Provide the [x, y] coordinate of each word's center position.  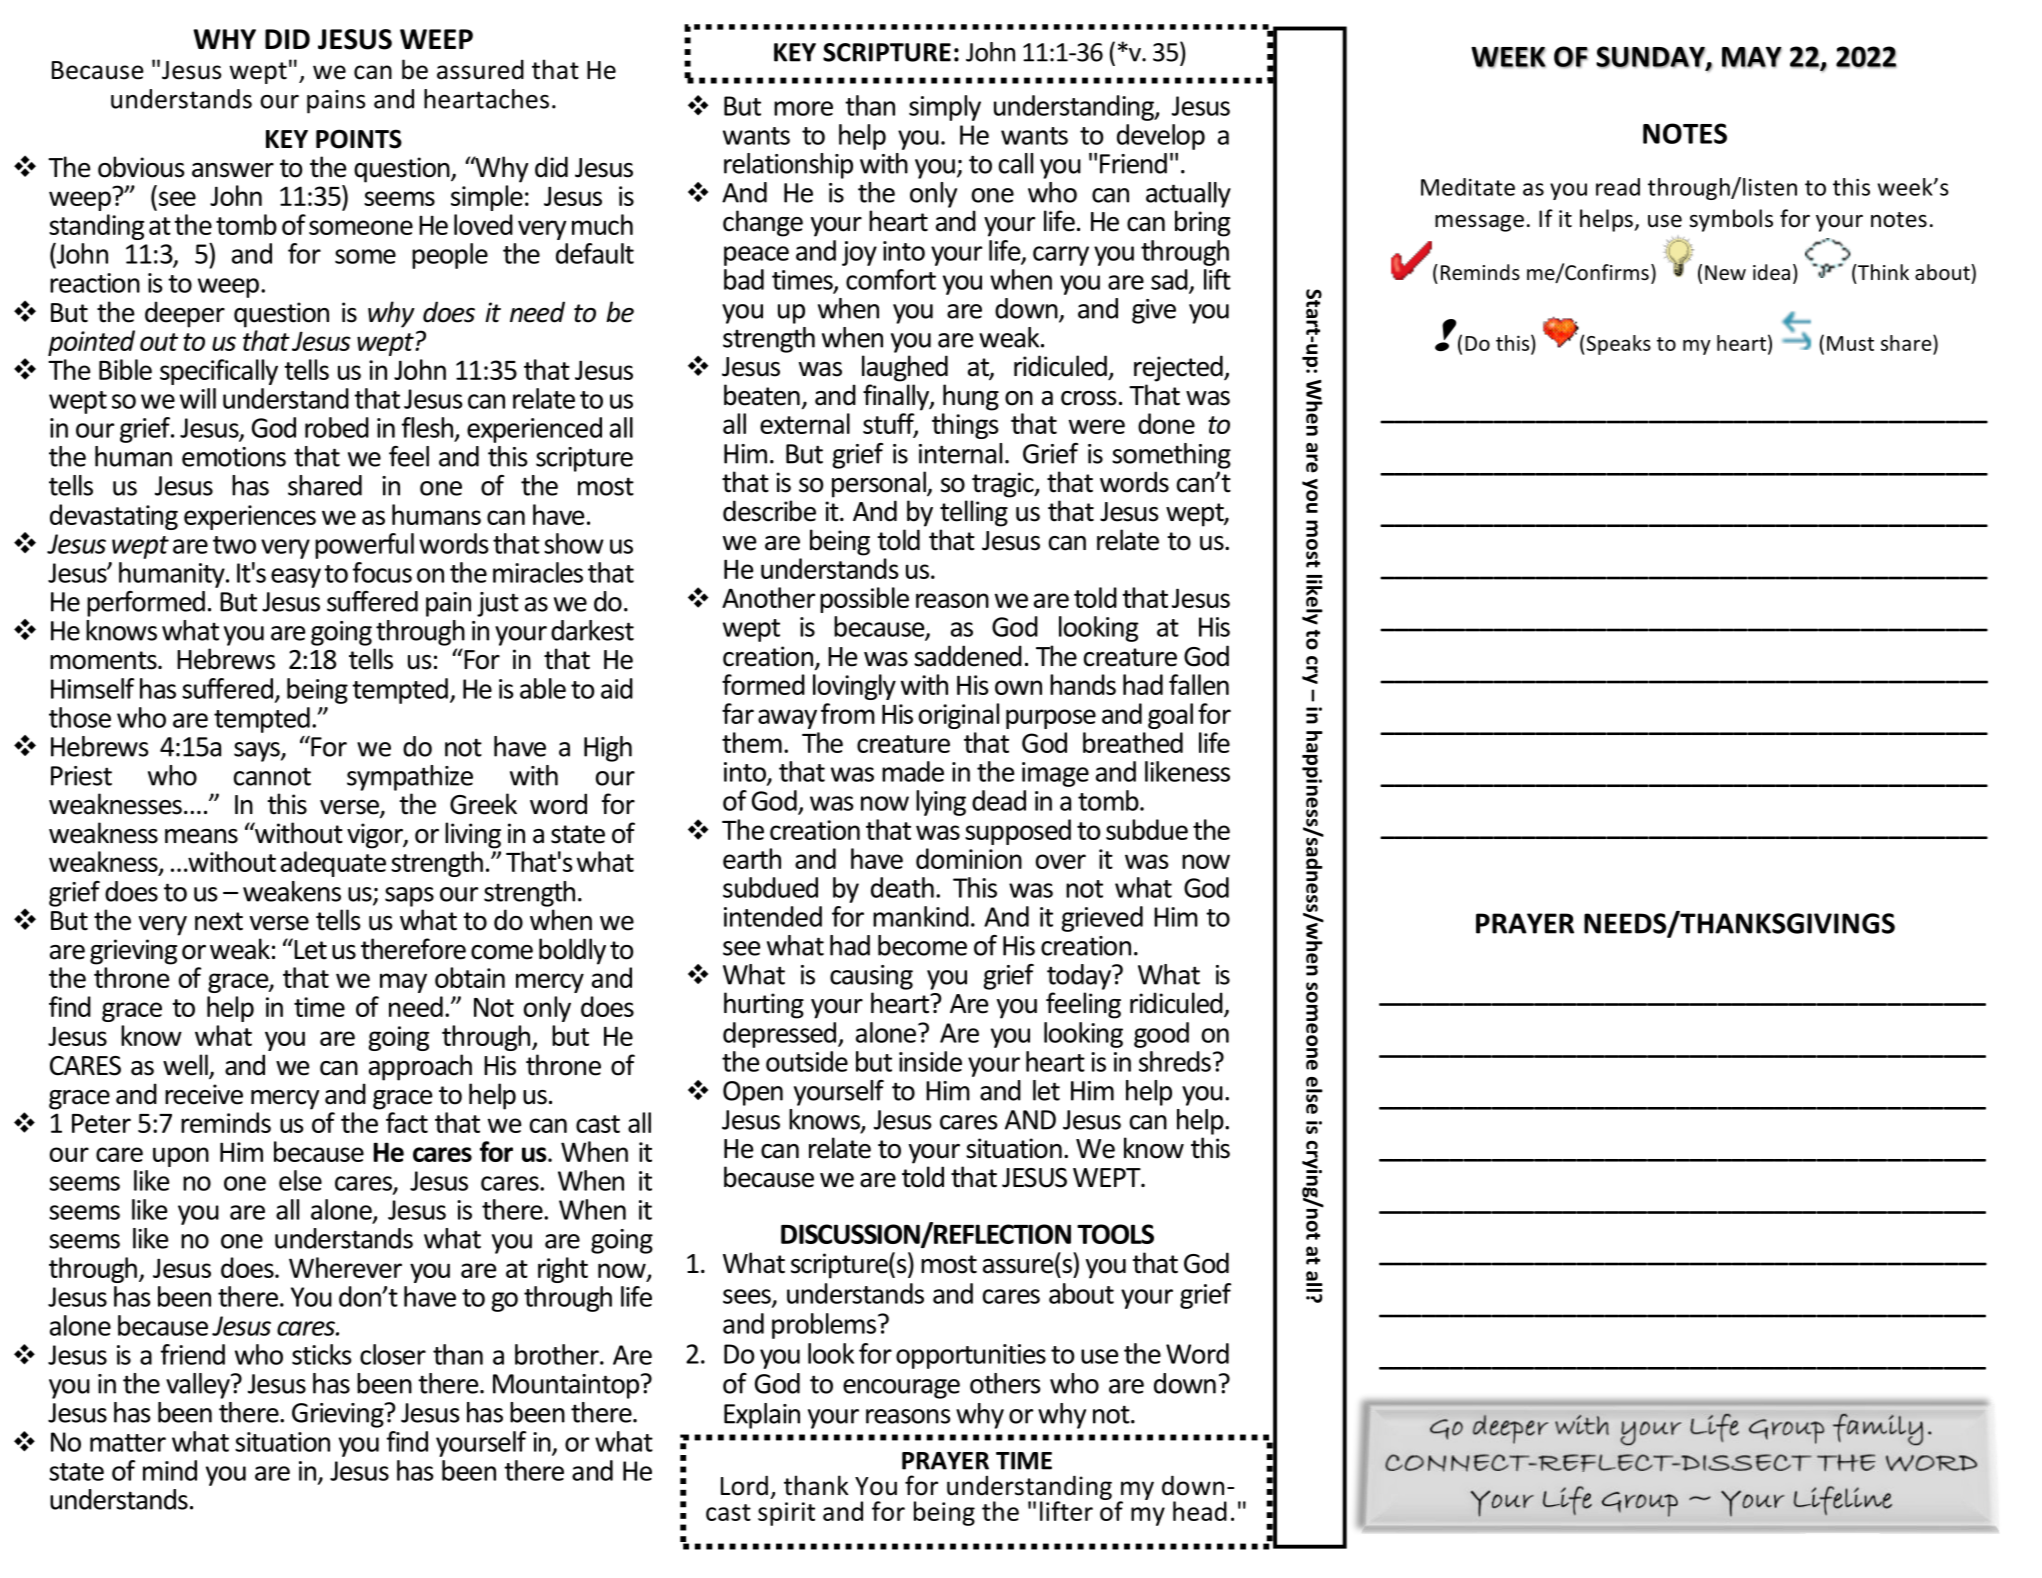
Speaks [1617, 345]
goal [1170, 716]
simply [945, 108]
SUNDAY [1651, 57]
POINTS [359, 139]
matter [128, 1443]
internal [960, 453]
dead [999, 800]
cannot [272, 776]
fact [407, 1122]
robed [337, 427]
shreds [1175, 1061]
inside [930, 1061]
